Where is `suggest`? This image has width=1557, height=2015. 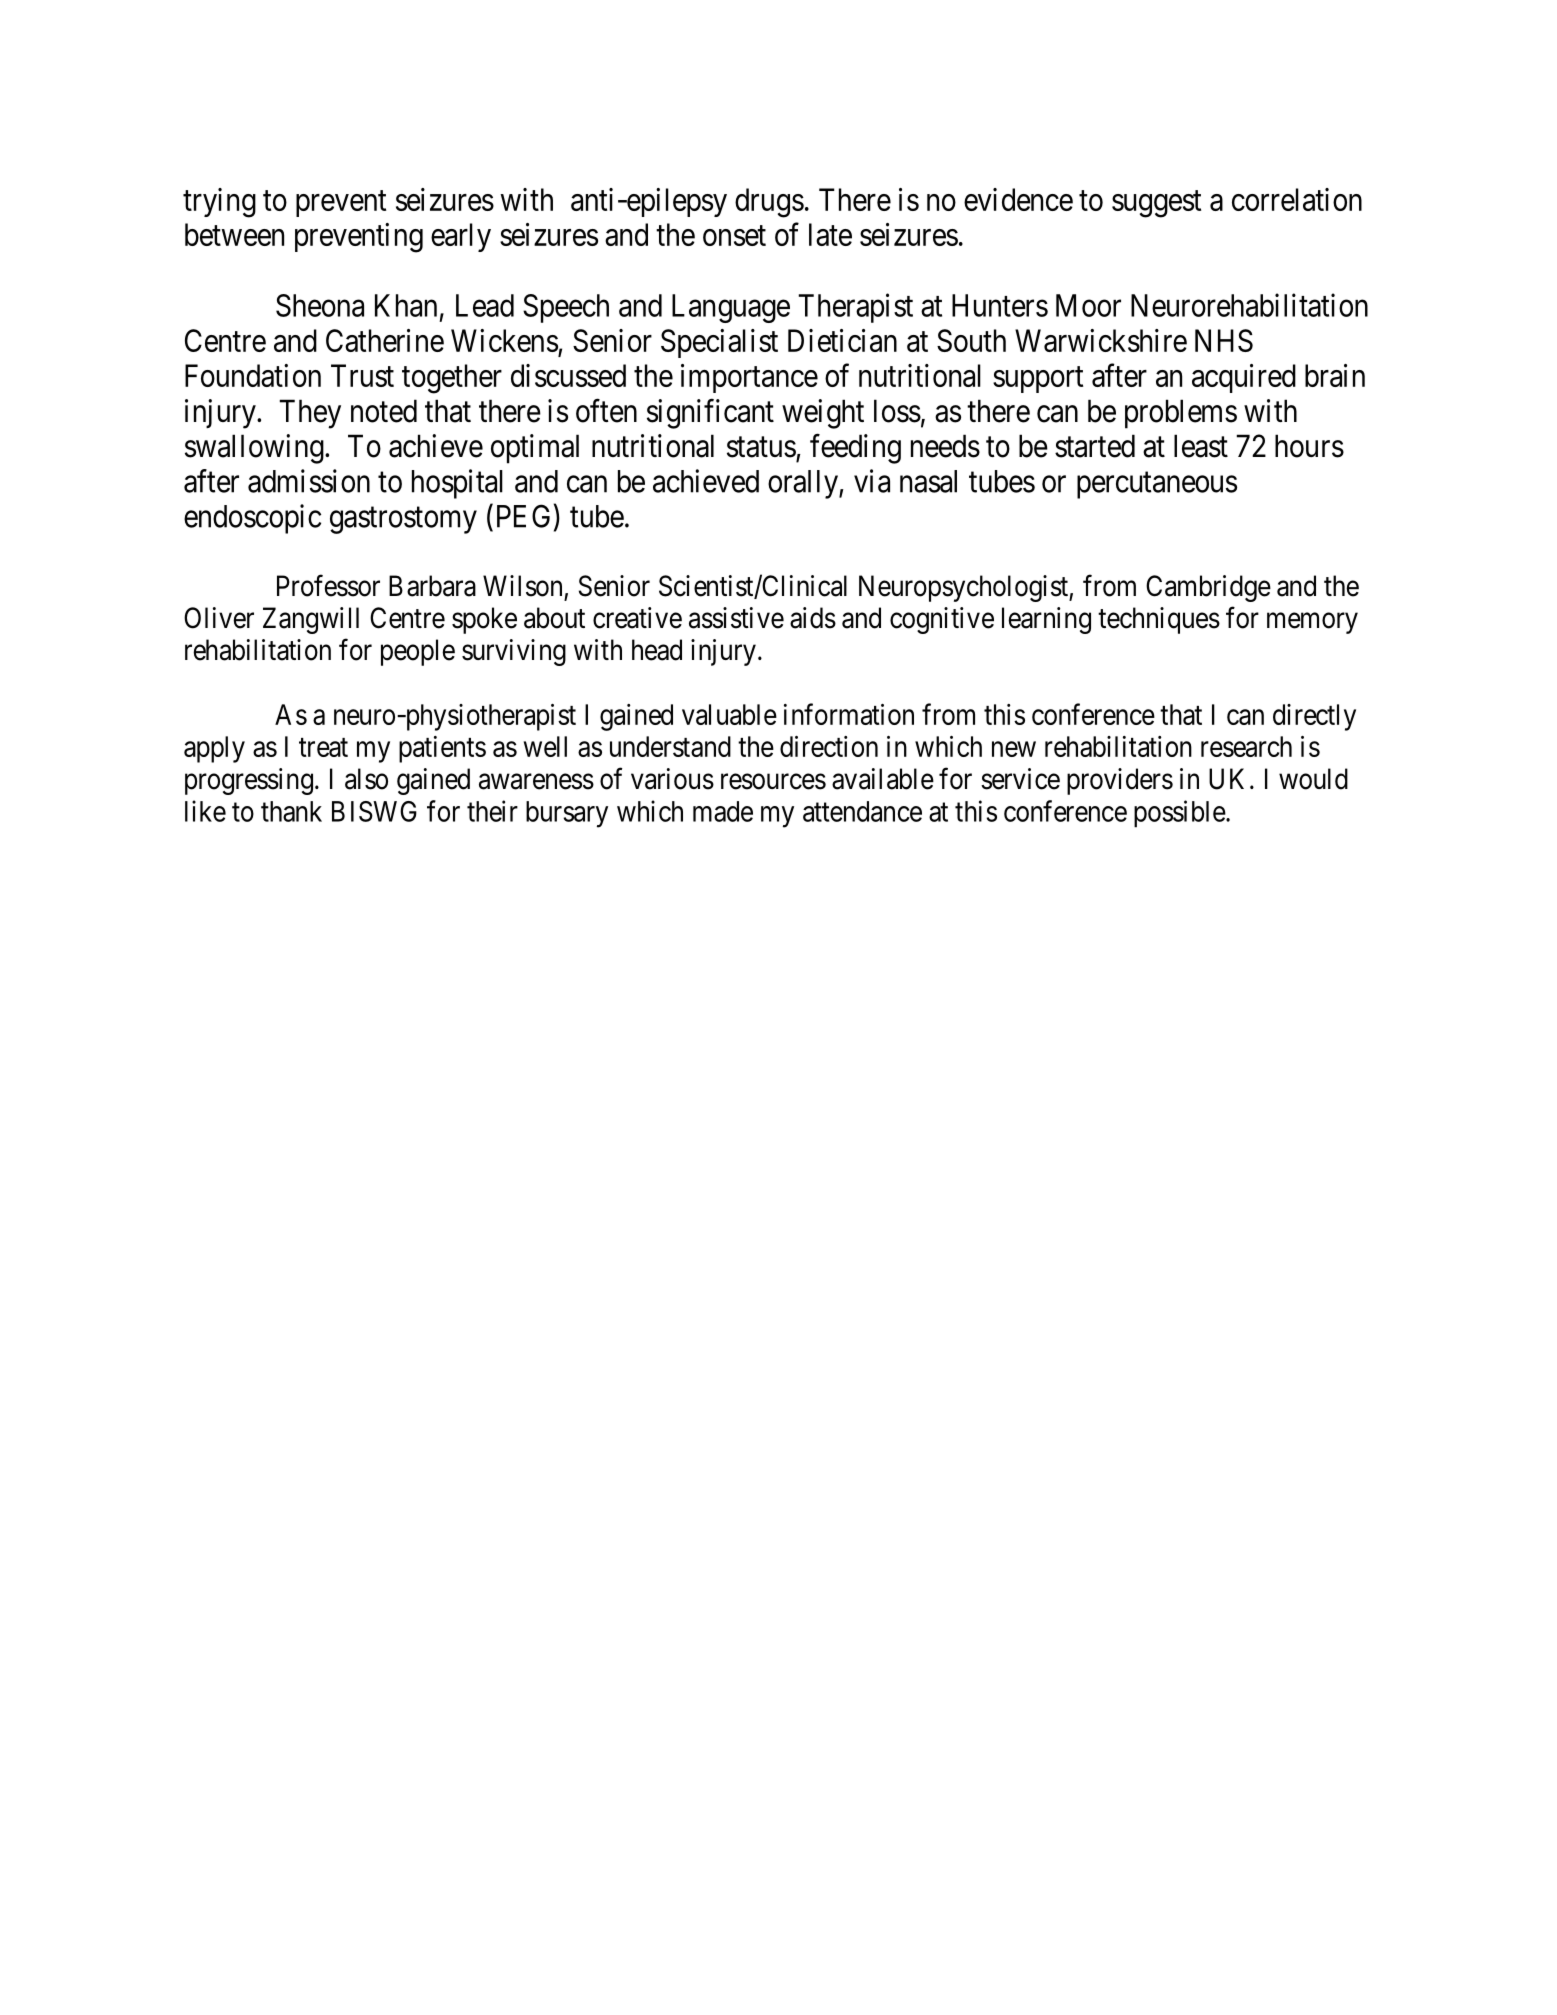 suggest is located at coordinates (1156, 204).
